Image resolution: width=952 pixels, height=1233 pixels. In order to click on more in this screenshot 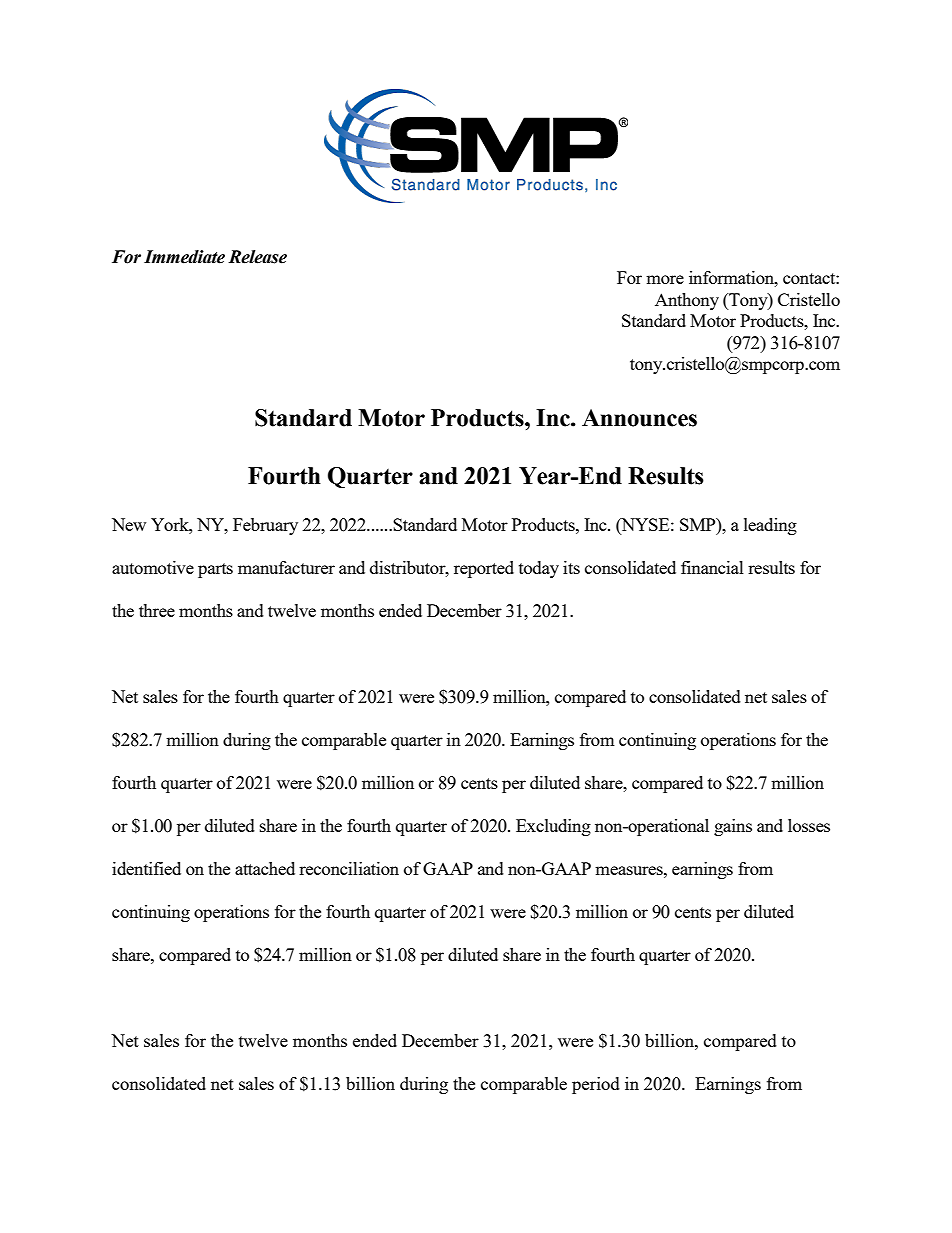, I will do `click(665, 279)`.
